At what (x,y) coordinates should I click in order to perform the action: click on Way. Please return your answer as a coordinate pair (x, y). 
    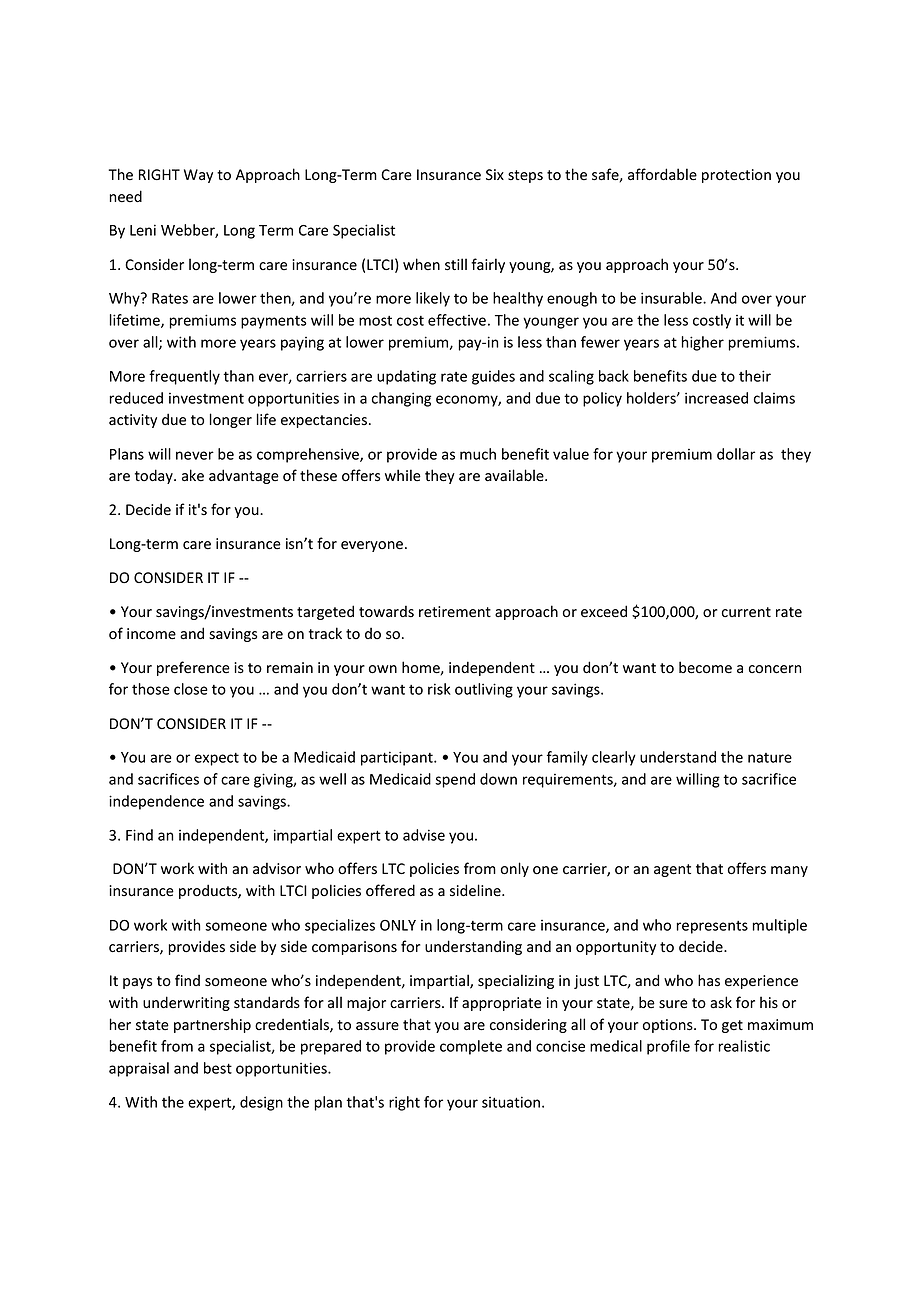
    Looking at the image, I should click on (198, 176).
